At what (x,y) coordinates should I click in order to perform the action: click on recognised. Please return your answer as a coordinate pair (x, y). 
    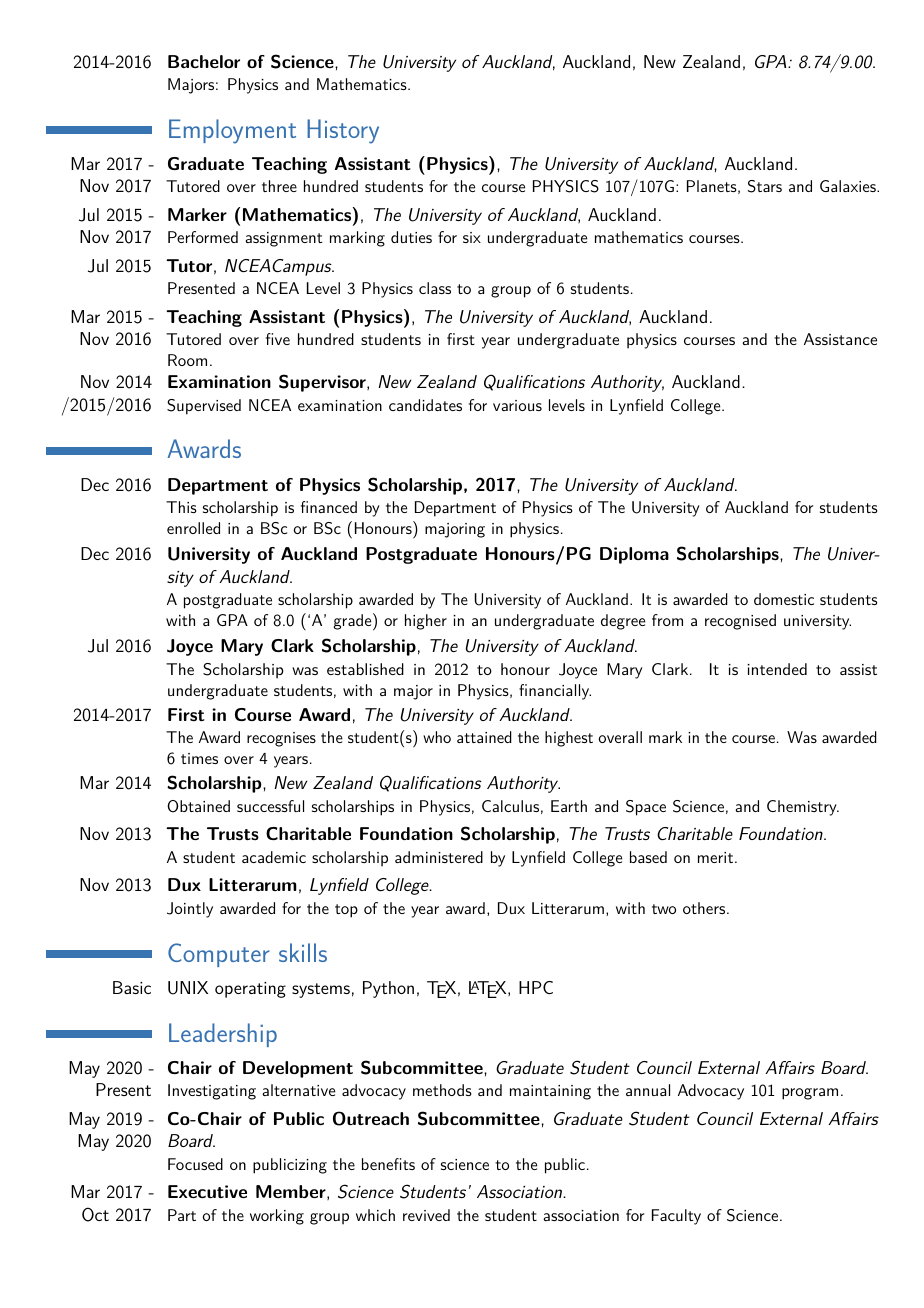
    Looking at the image, I should click on (740, 622).
